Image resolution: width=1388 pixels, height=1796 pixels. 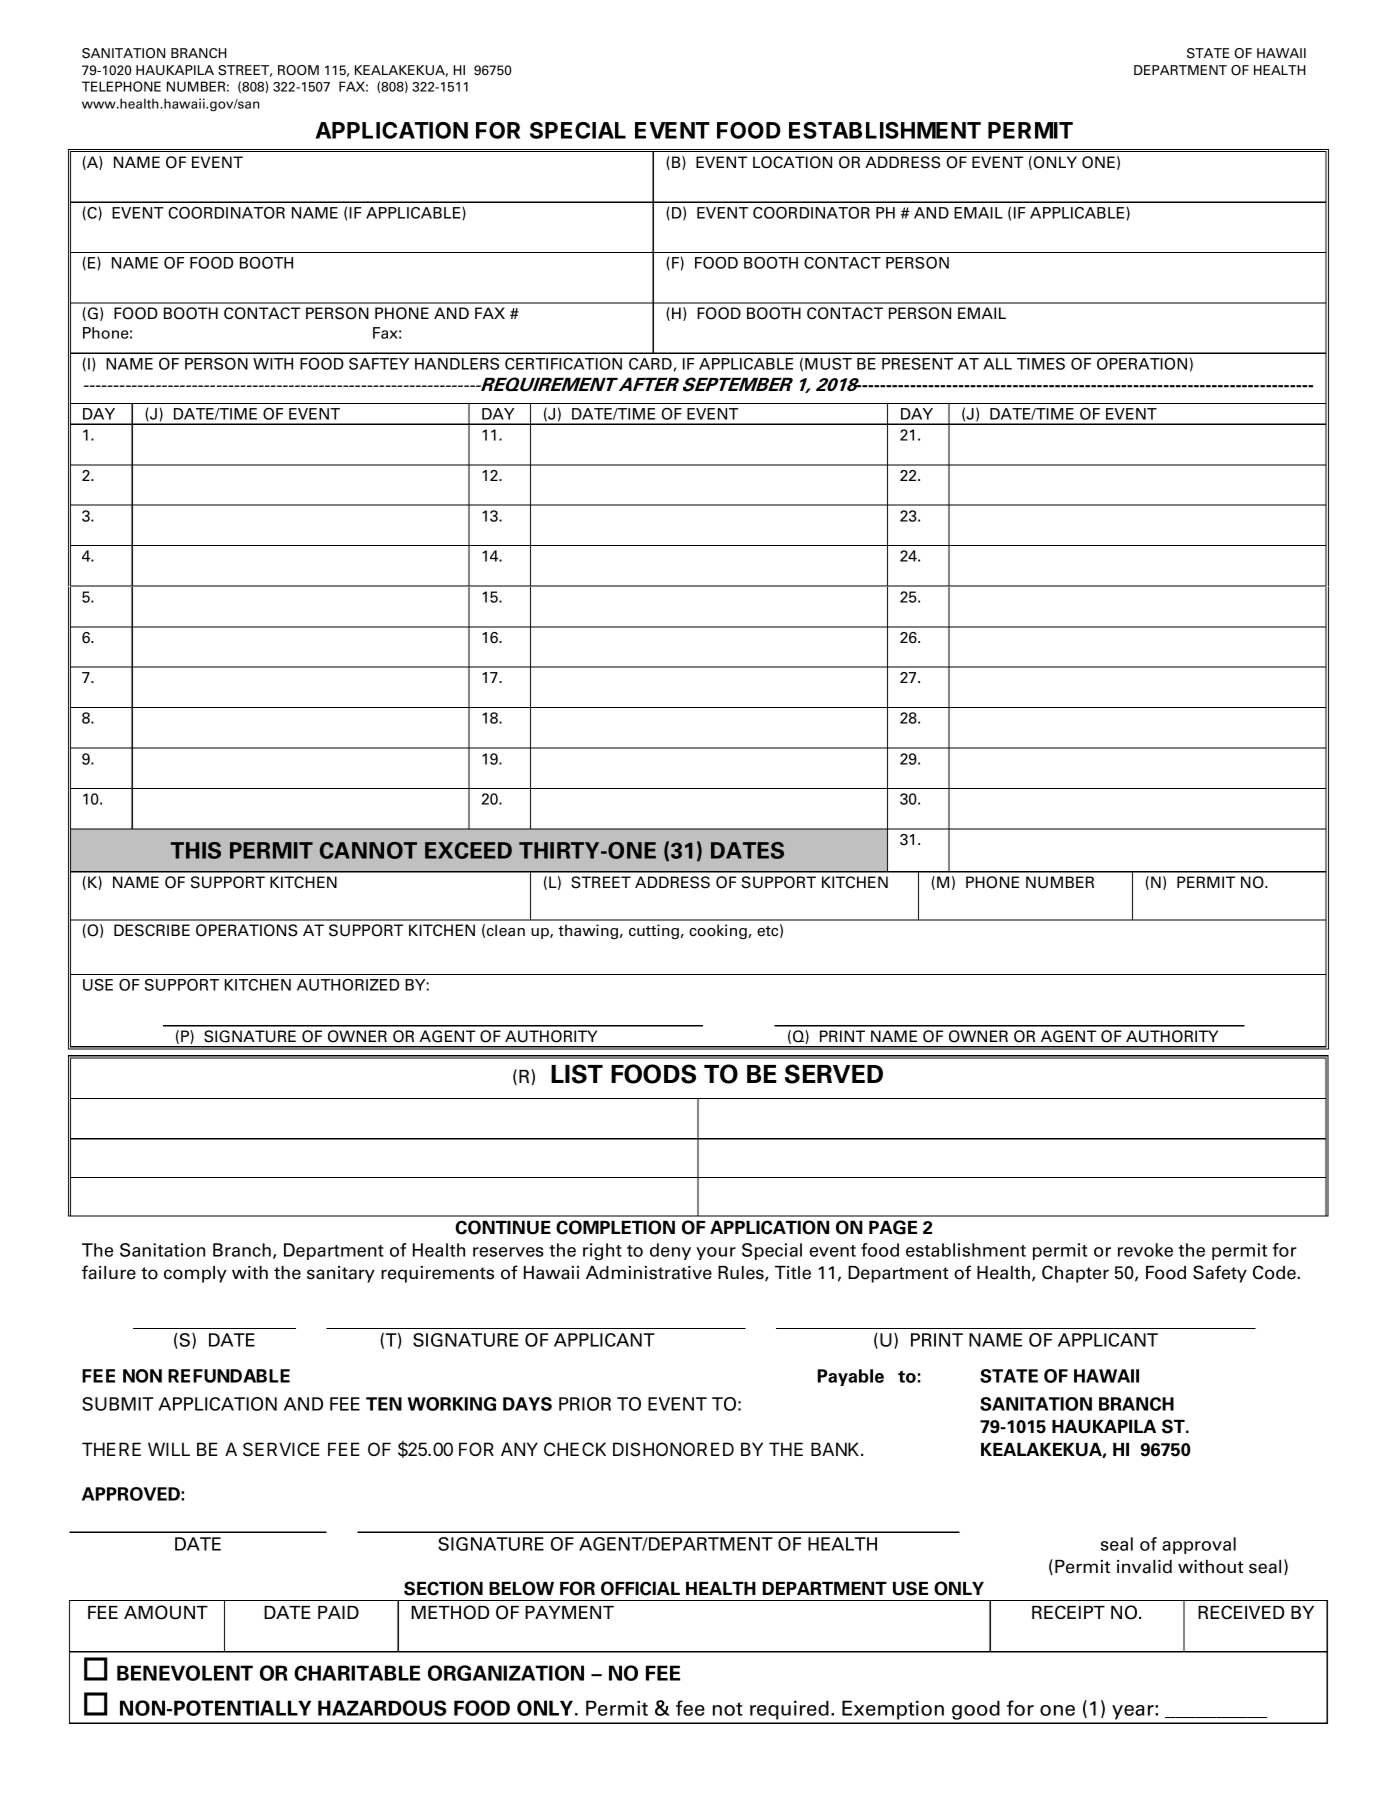 I want to click on EXCEED, so click(x=468, y=850).
